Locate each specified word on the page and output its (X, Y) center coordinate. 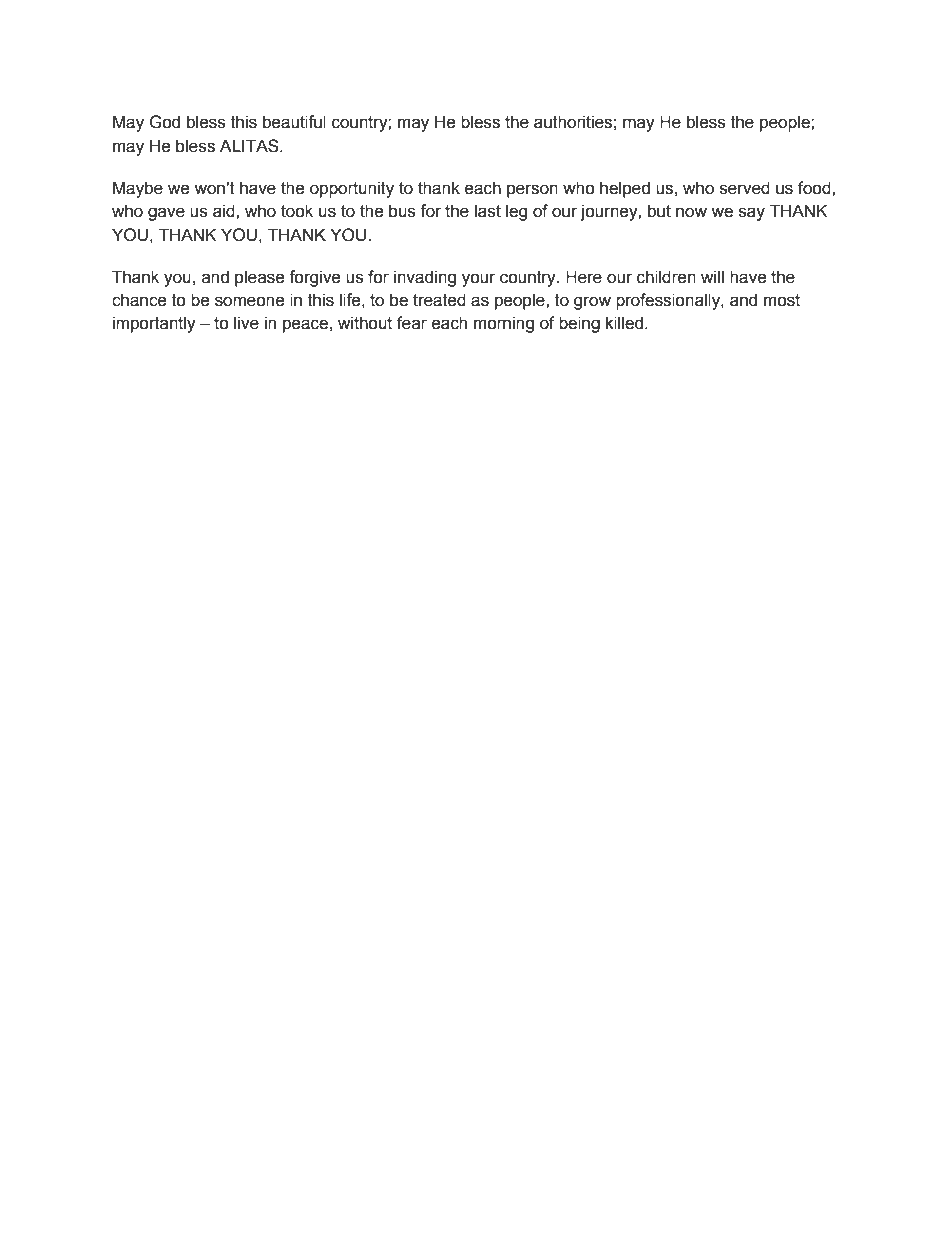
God (164, 122)
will (712, 276)
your (479, 280)
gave (166, 214)
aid (225, 211)
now (691, 212)
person (532, 191)
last (488, 211)
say (752, 214)
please (260, 278)
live (246, 323)
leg (516, 212)
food (815, 188)
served (745, 188)
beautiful (294, 122)
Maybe (138, 189)
